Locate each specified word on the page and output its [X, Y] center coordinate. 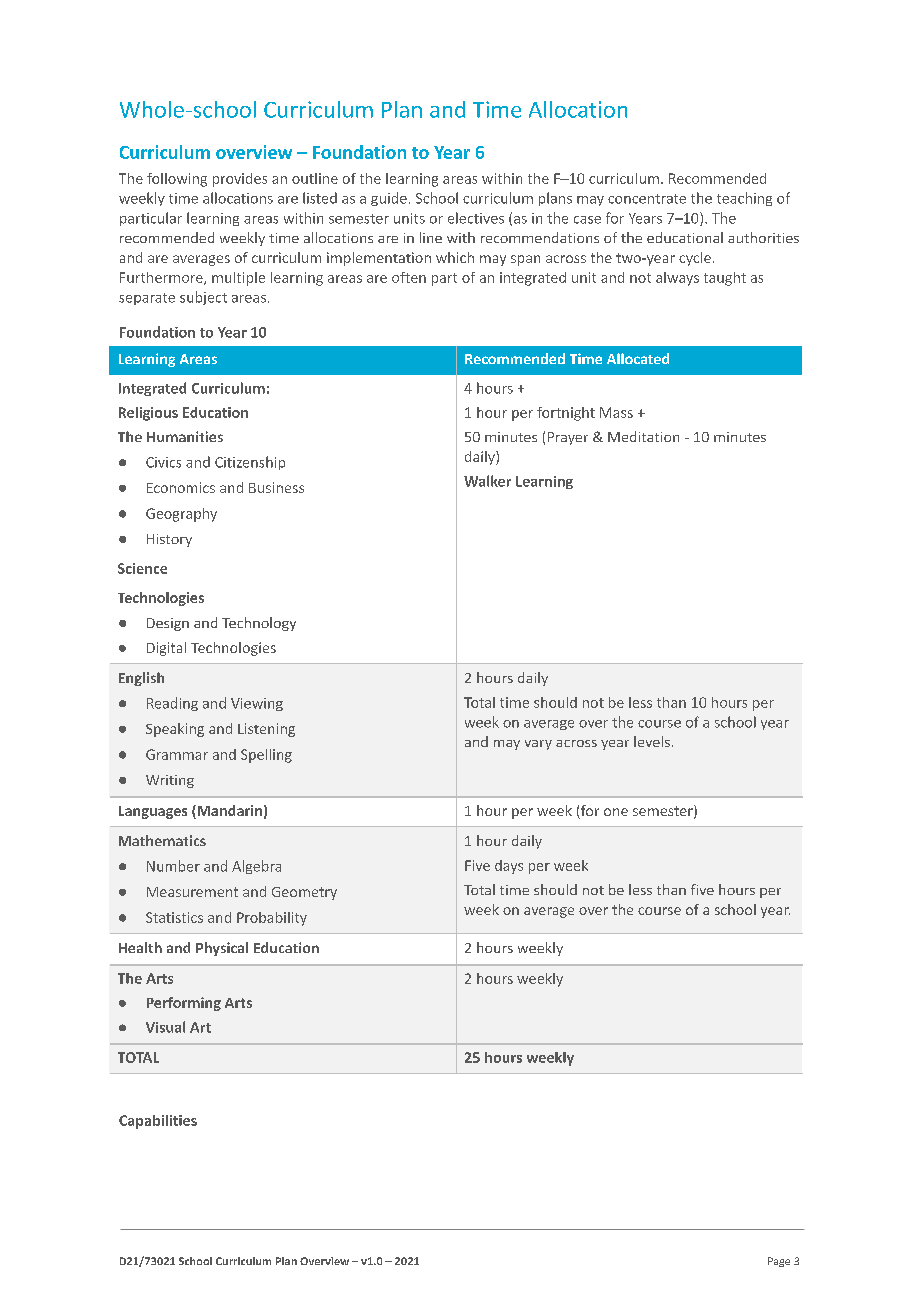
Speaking [175, 730]
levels [652, 741]
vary [538, 745]
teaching [744, 199]
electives [476, 218]
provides [240, 180]
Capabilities [158, 1122]
